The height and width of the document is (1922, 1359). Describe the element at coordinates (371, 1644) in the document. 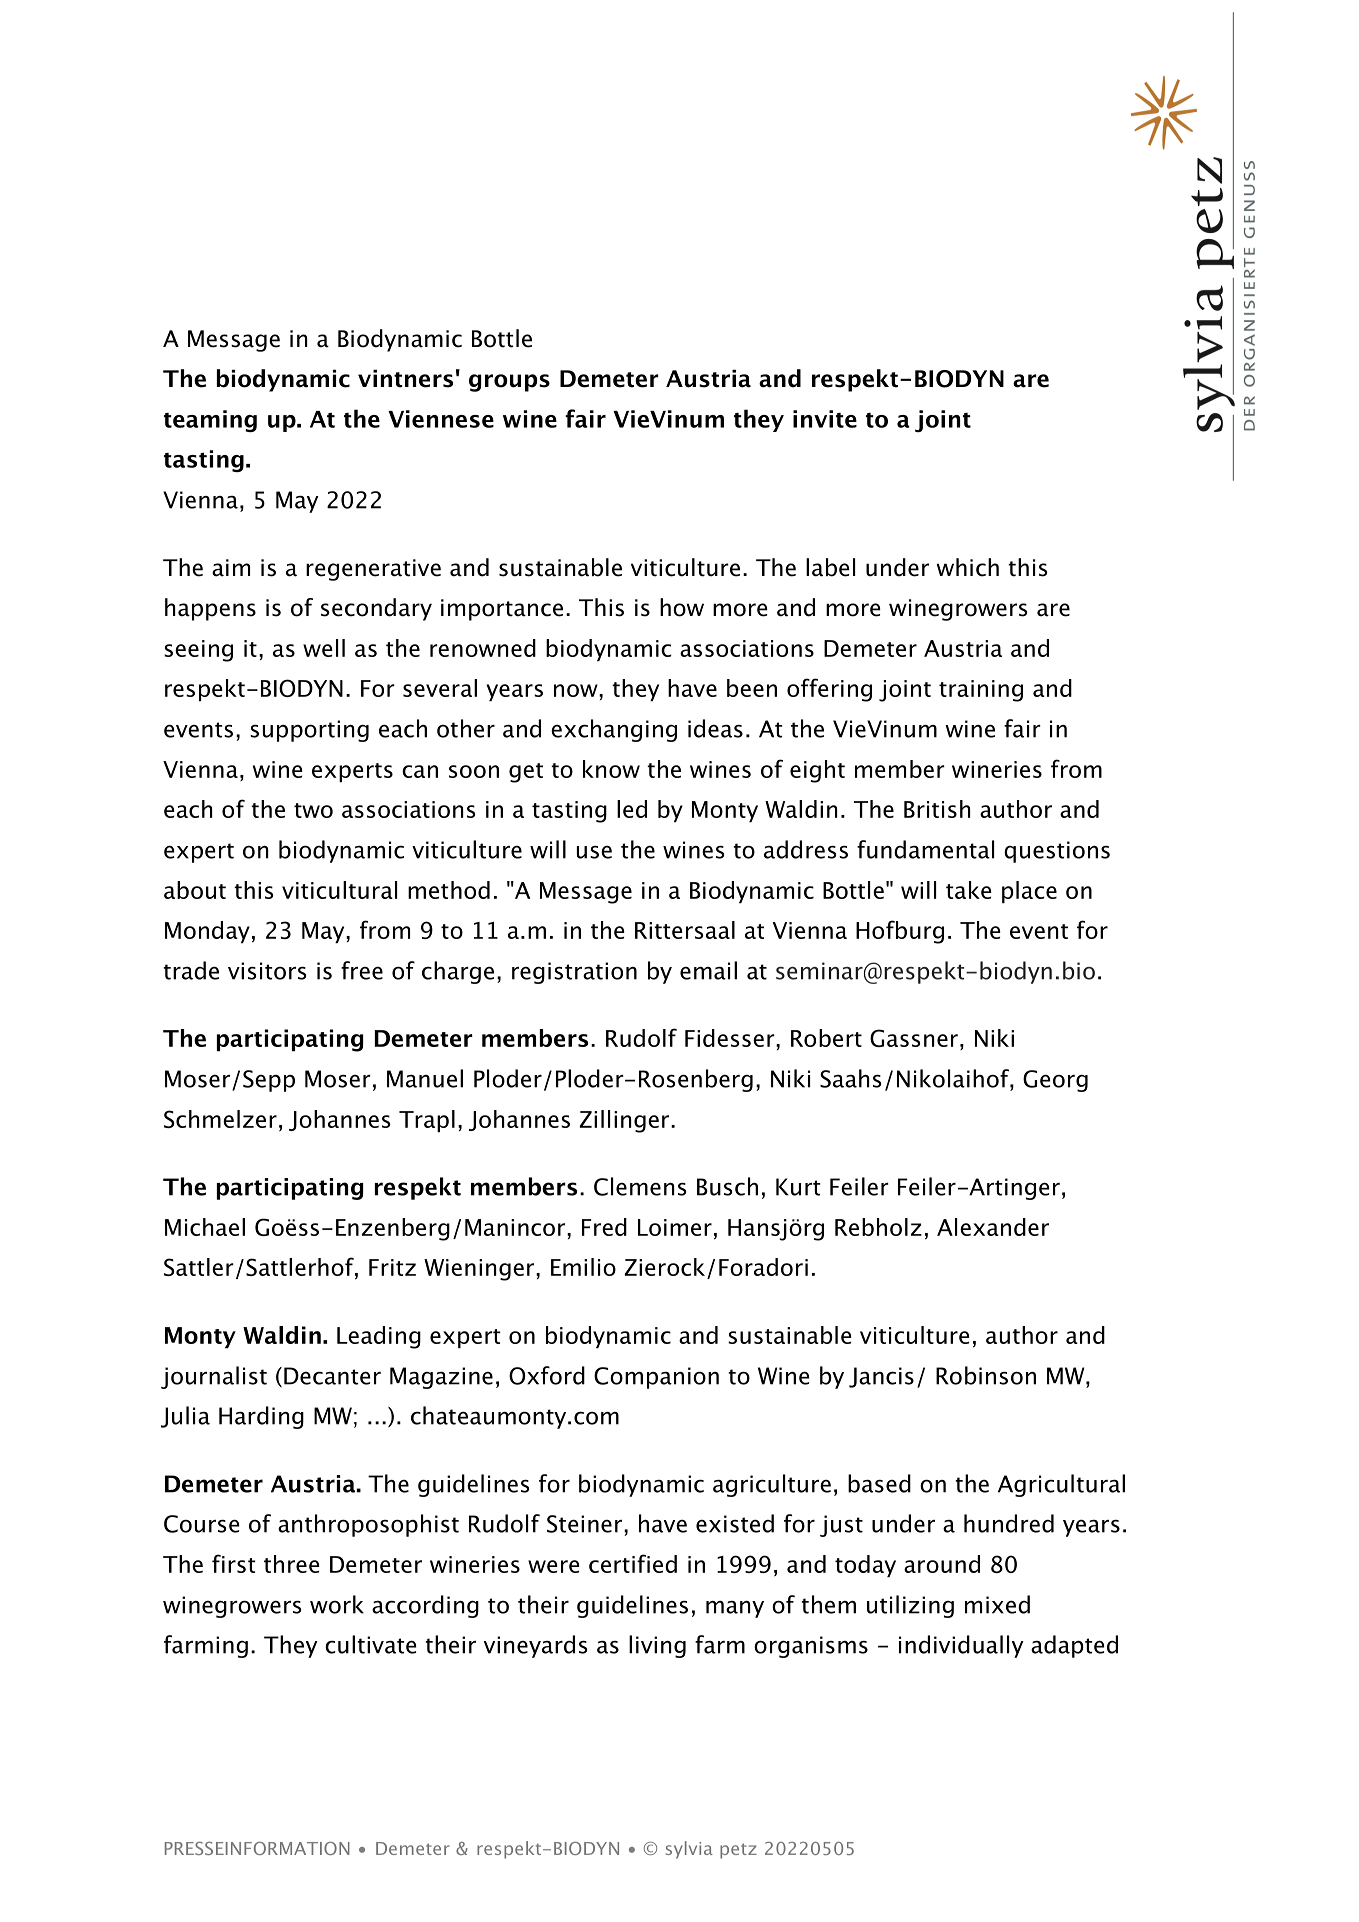

I see `cultivate` at that location.
